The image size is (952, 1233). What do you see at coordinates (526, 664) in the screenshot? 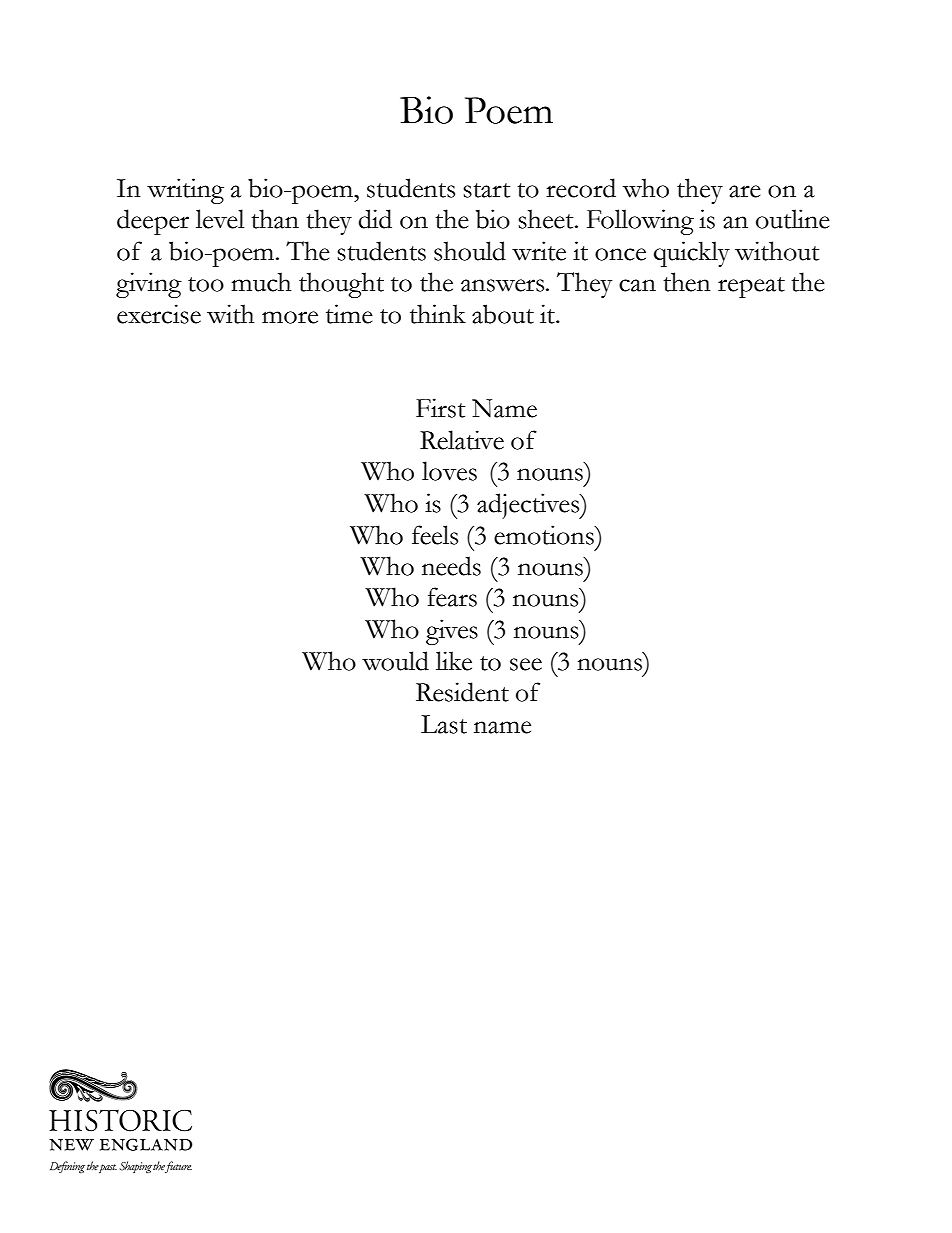
I see `see` at bounding box center [526, 664].
